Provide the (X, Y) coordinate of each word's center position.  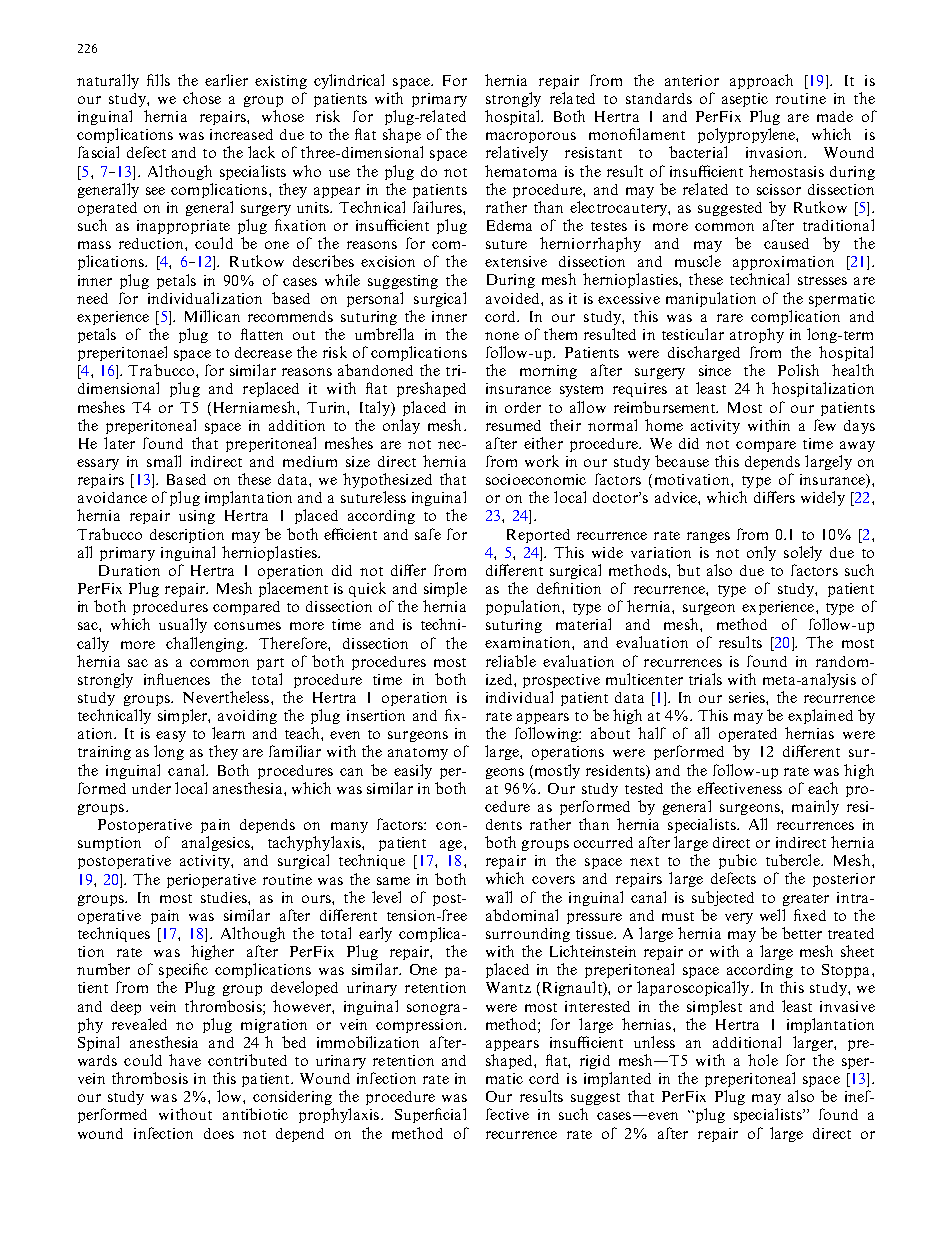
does (219, 1133)
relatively (517, 153)
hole (763, 1060)
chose (202, 98)
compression (420, 1026)
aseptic (745, 100)
